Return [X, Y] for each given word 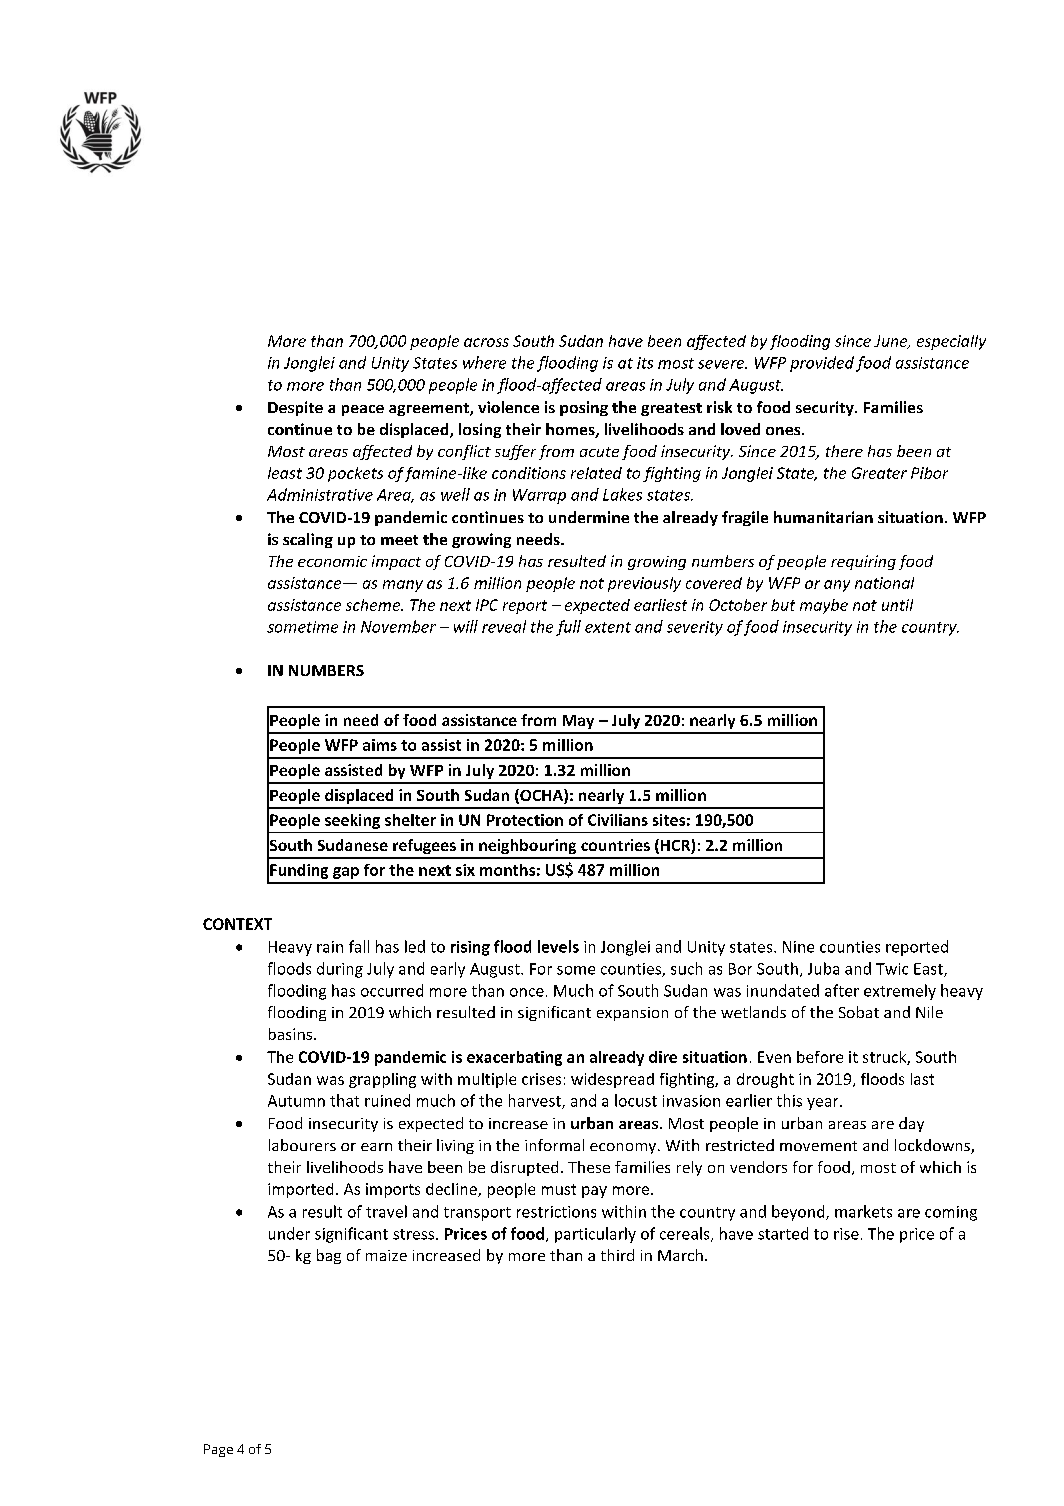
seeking [352, 821]
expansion [632, 1014]
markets [863, 1211]
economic [332, 561]
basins [292, 1034]
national [884, 583]
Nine [798, 947]
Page [218, 1450]
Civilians [618, 820]
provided [822, 364]
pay [594, 1192]
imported [300, 1190]
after [842, 990]
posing [584, 408]
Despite [295, 408]
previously [644, 584]
